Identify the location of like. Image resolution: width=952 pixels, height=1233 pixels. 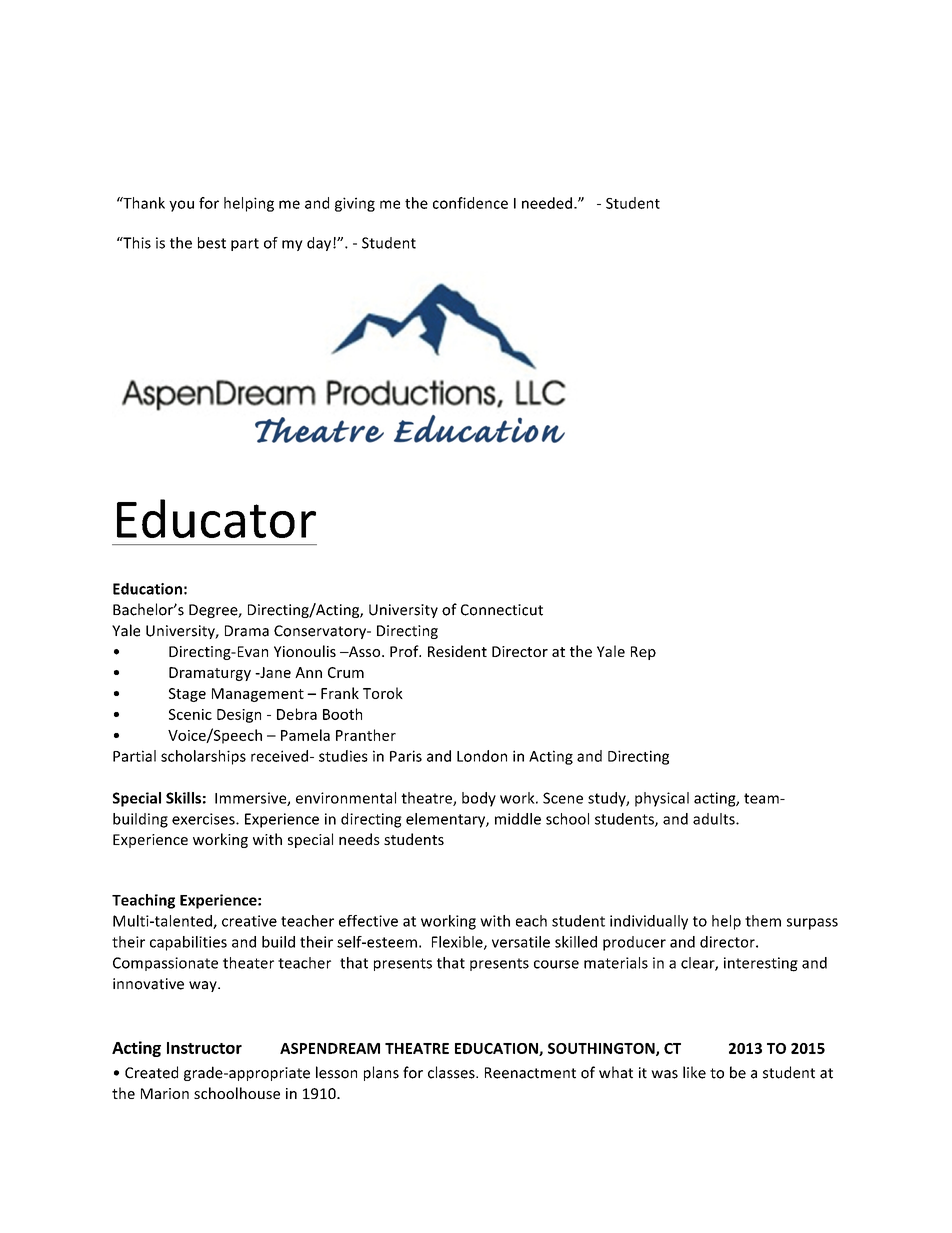
(694, 1072).
